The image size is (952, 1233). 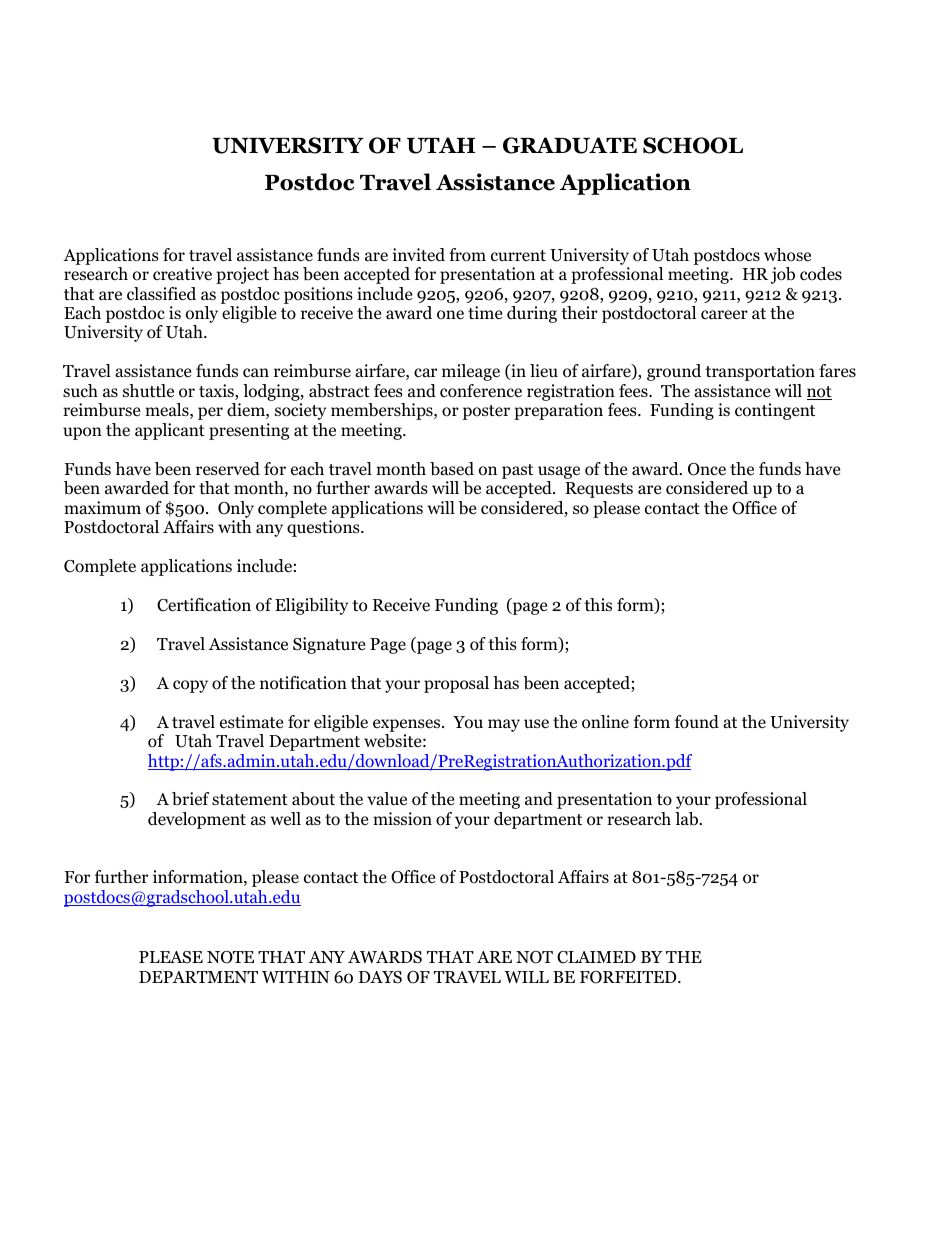 What do you see at coordinates (230, 957) in the screenshot?
I see `NOTE` at bounding box center [230, 957].
